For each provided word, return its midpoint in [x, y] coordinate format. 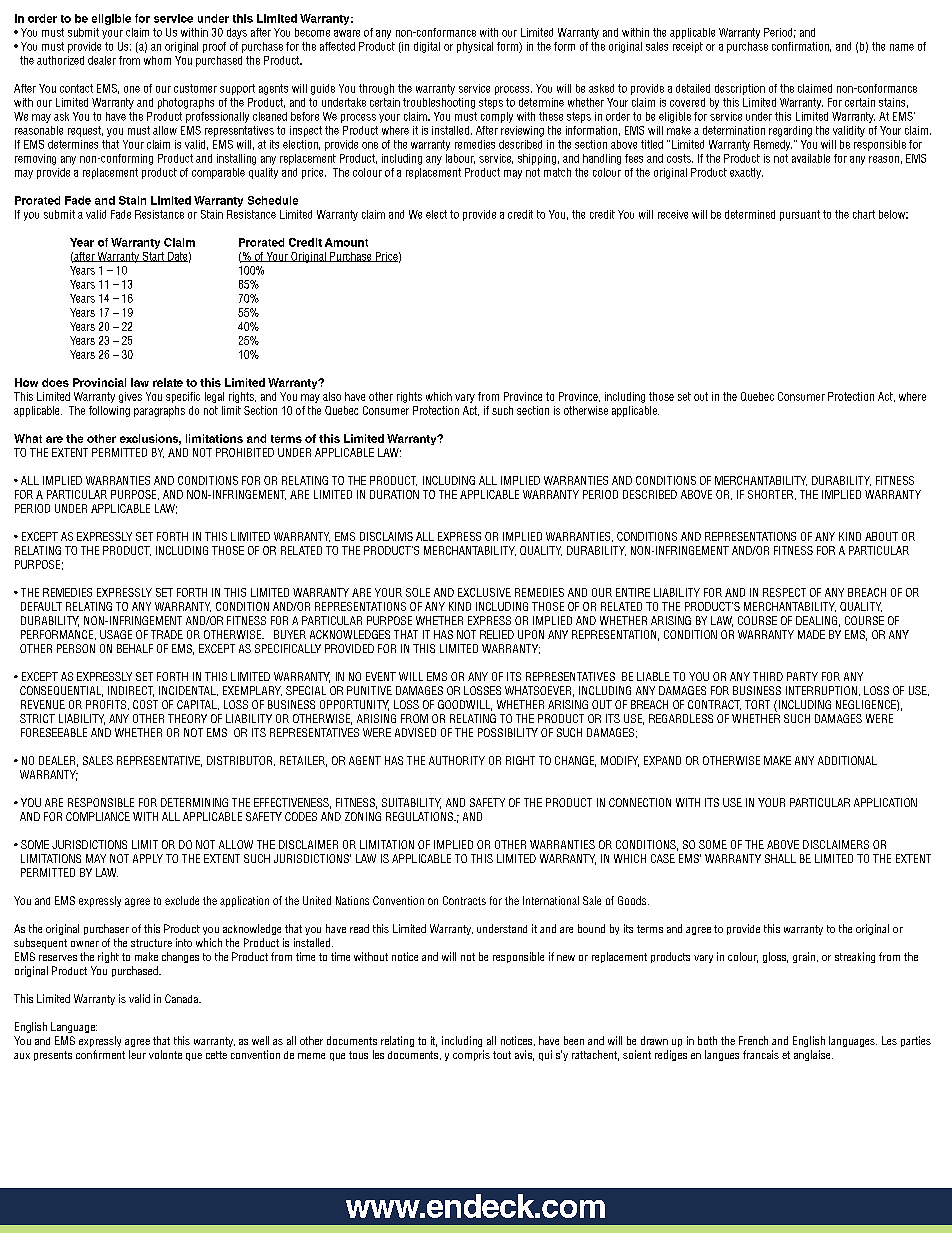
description [740, 89]
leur [137, 1054]
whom [157, 60]
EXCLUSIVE [484, 592]
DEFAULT [41, 606]
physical [475, 47]
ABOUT [881, 536]
